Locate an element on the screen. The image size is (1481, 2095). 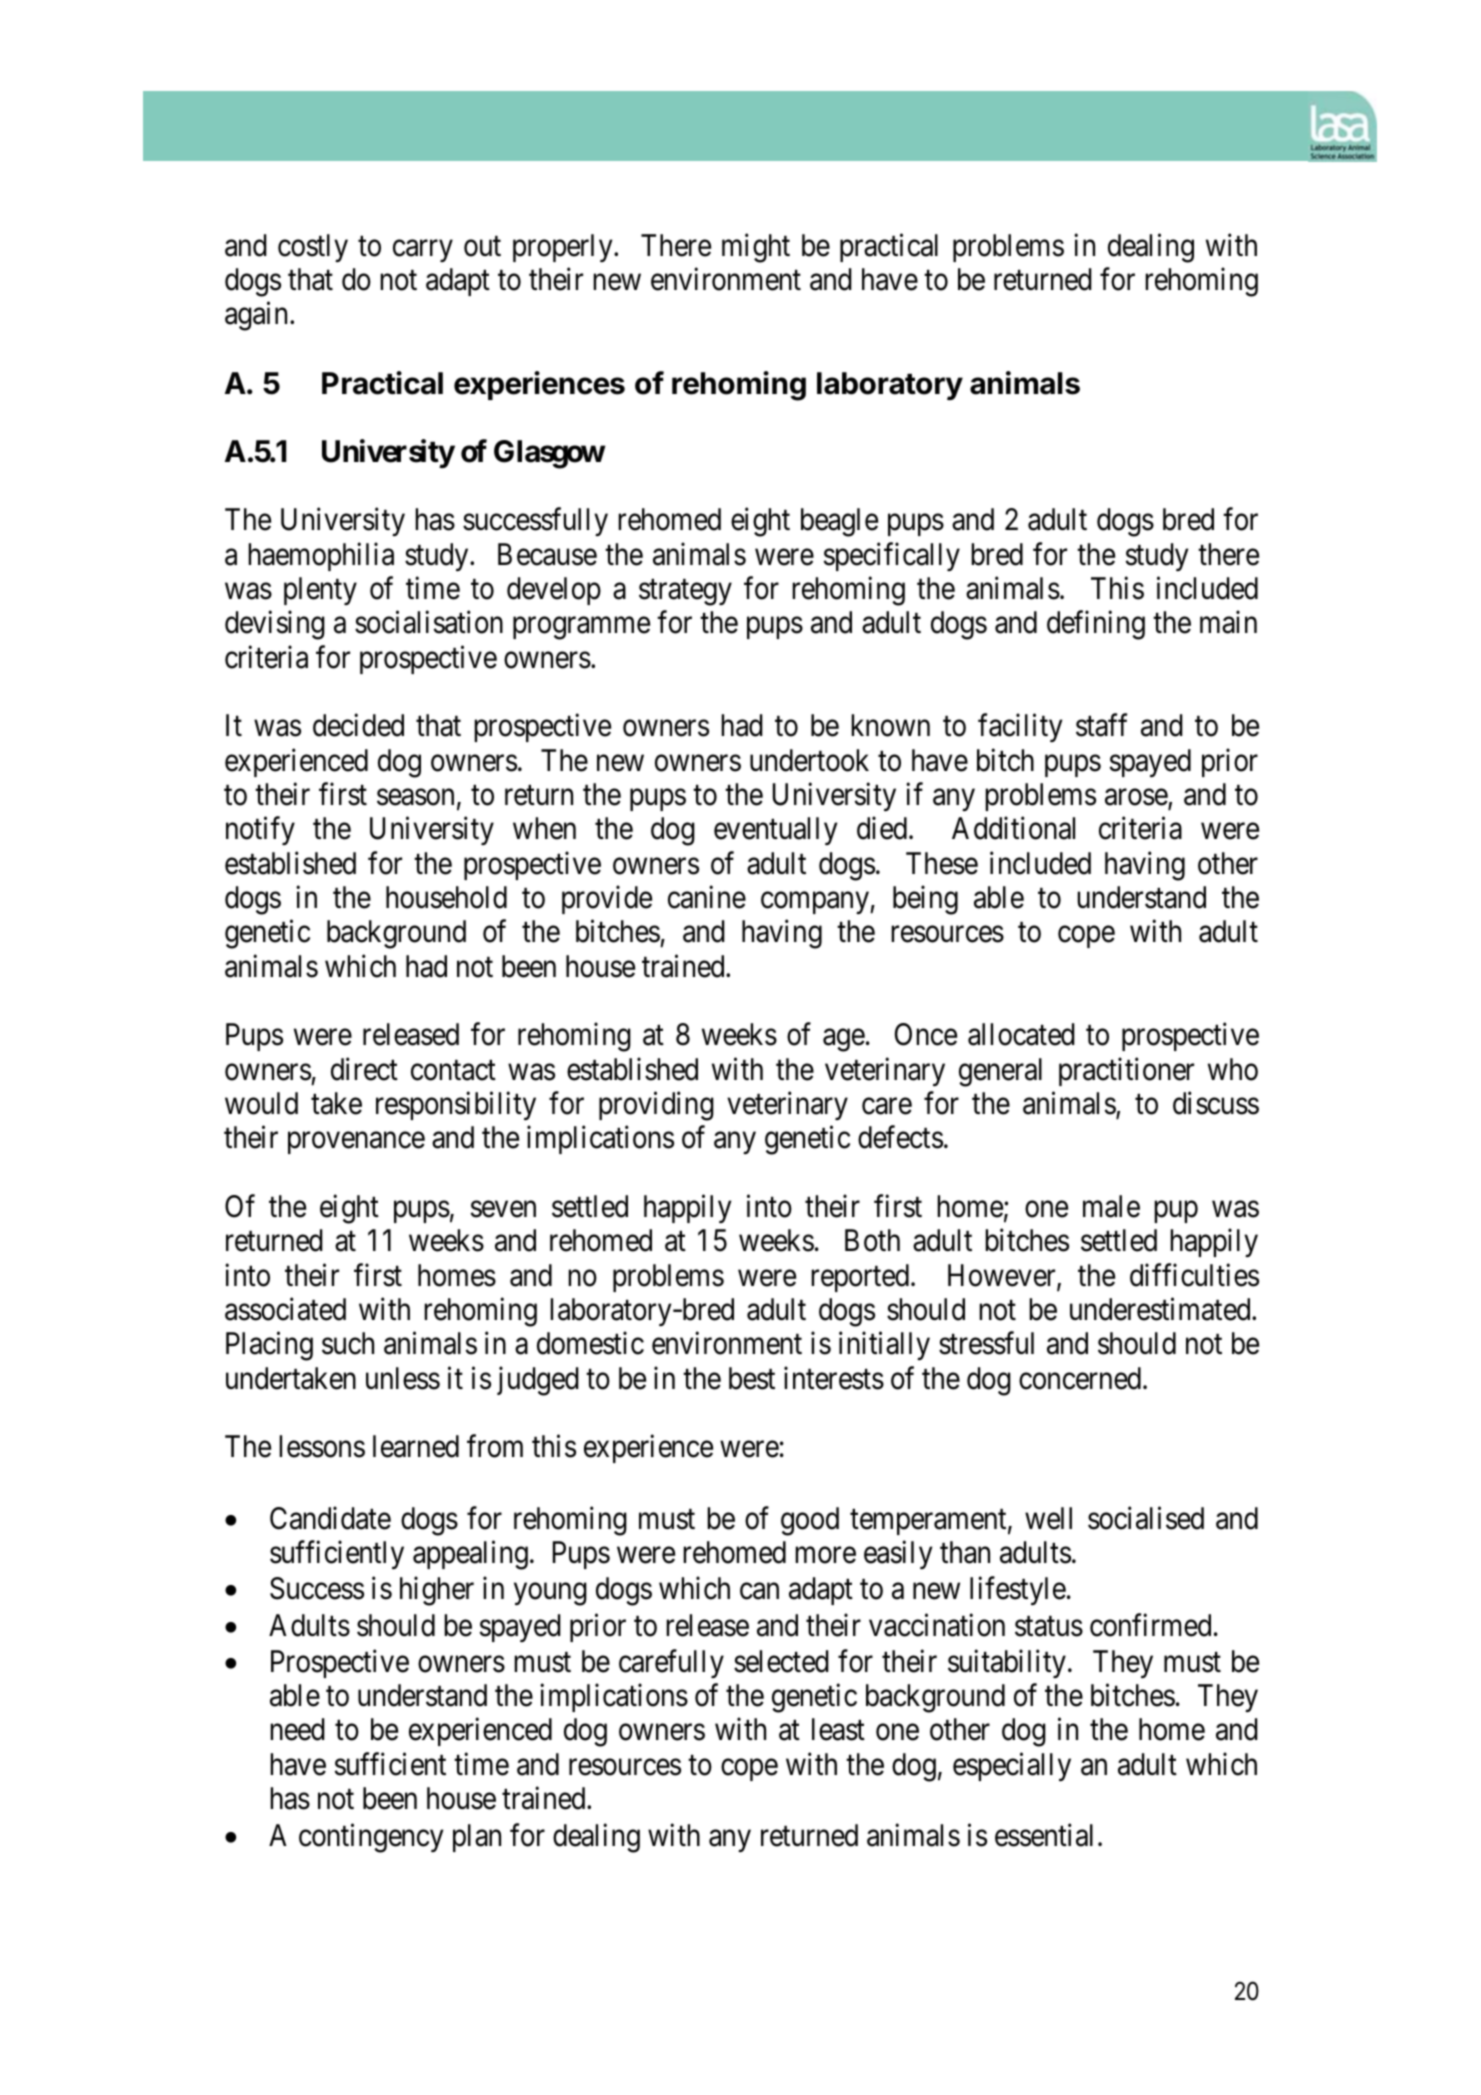
socialised is located at coordinates (1146, 1518).
